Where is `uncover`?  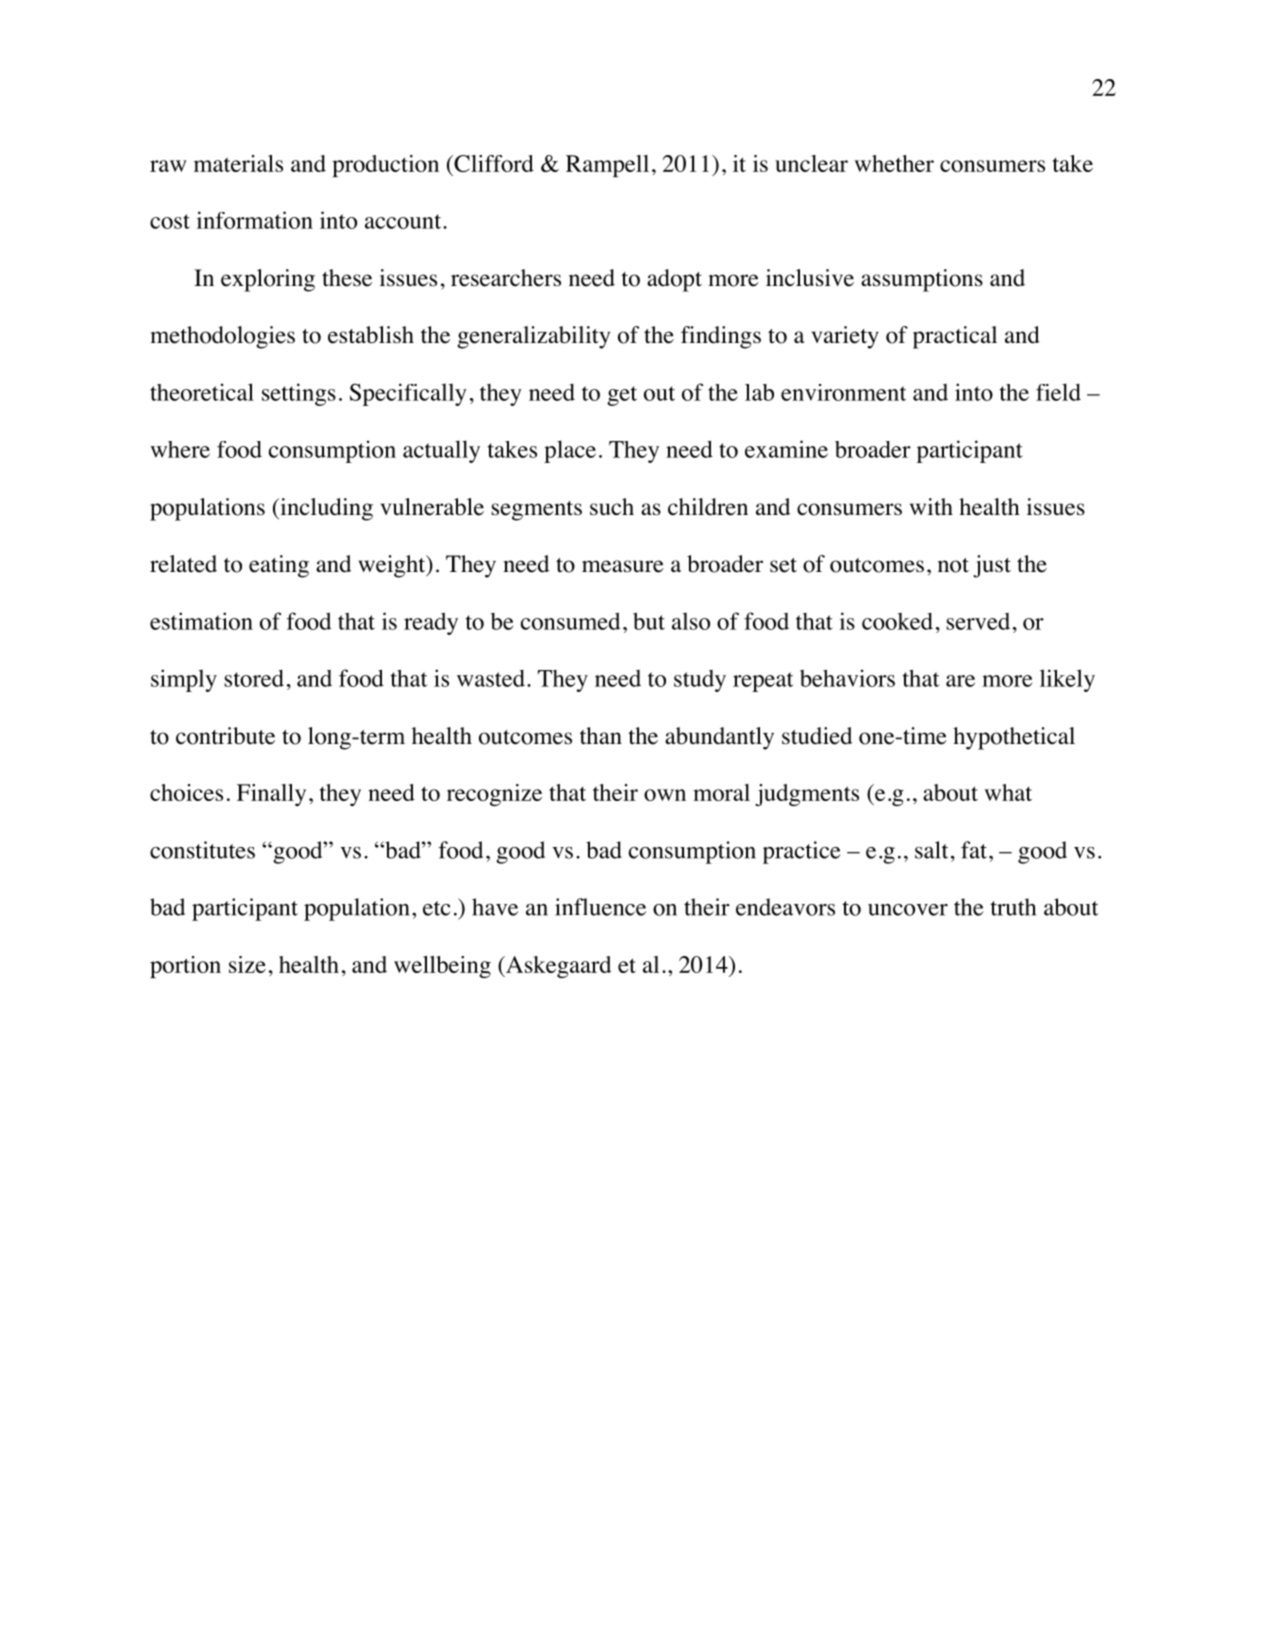
uncover is located at coordinates (908, 910).
